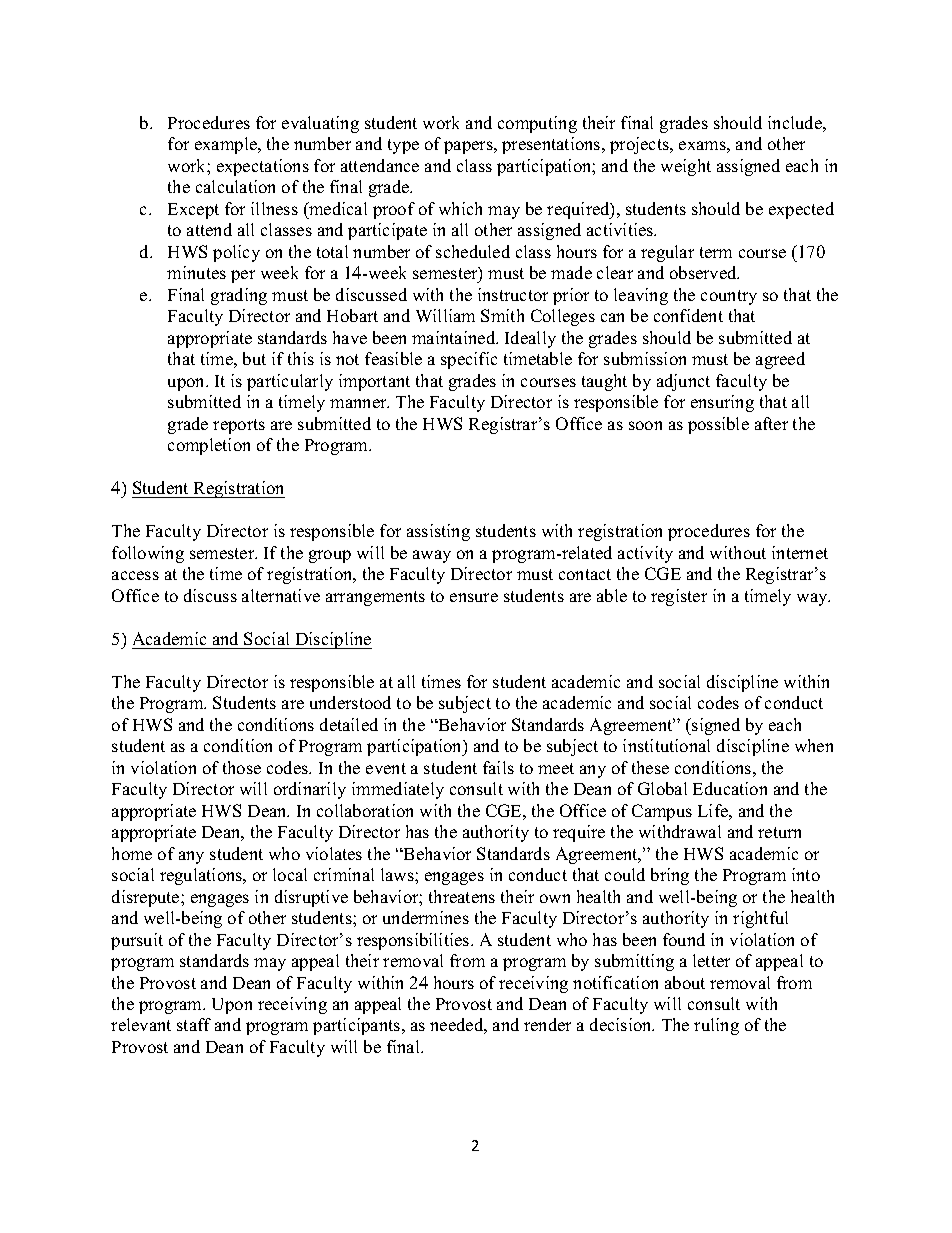  Describe the element at coordinates (148, 554) in the screenshot. I see `following` at that location.
